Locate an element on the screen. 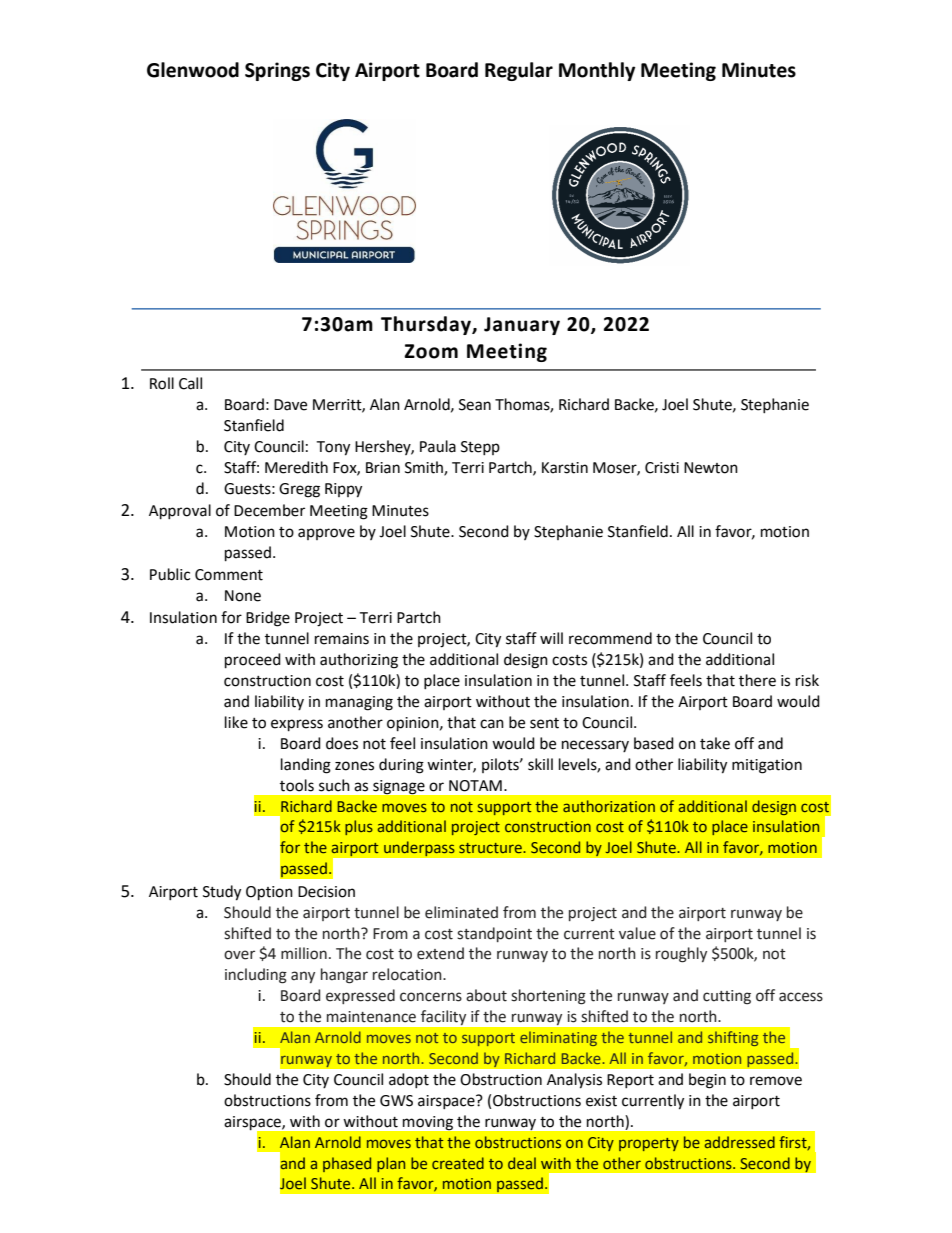 Image resolution: width=952 pixels, height=1233 pixels. Call is located at coordinates (190, 383).
